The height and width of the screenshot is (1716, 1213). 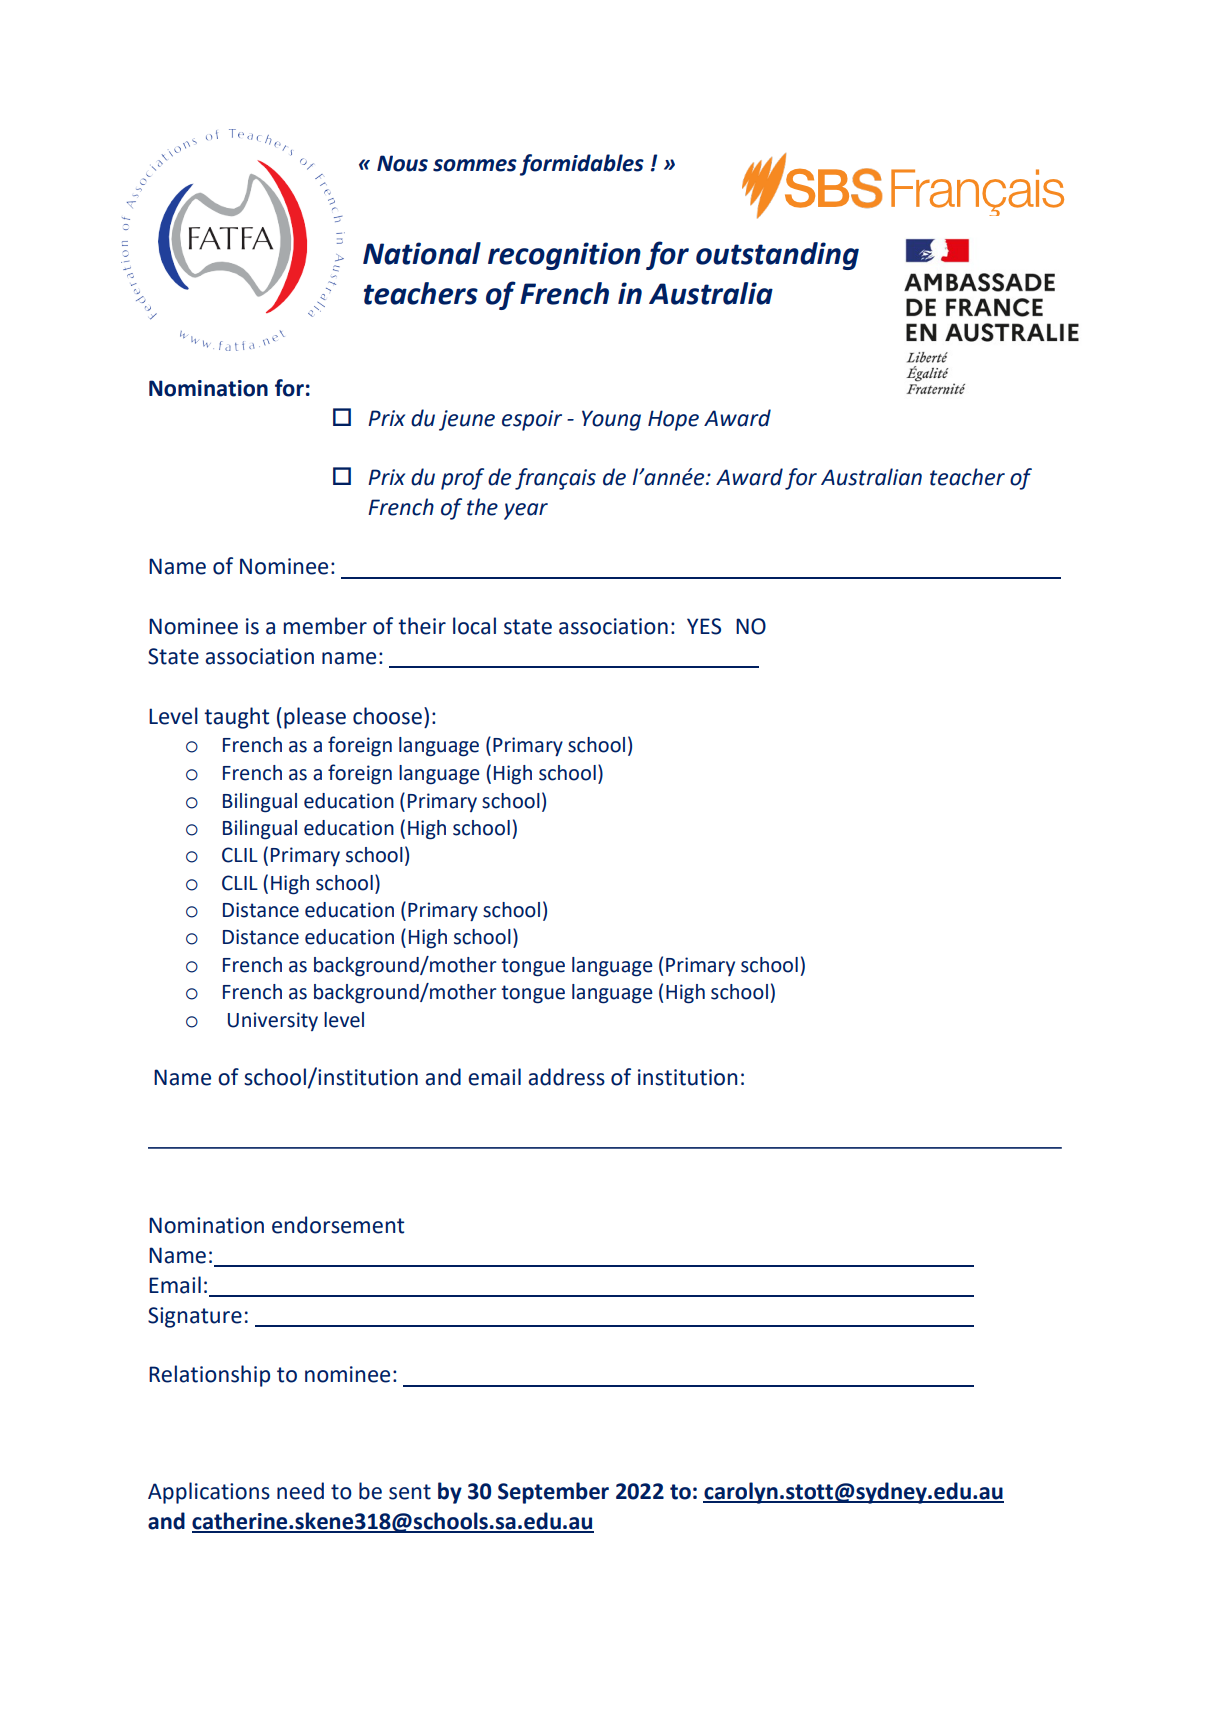 What do you see at coordinates (777, 256) in the screenshot?
I see `outstanding` at bounding box center [777, 256].
